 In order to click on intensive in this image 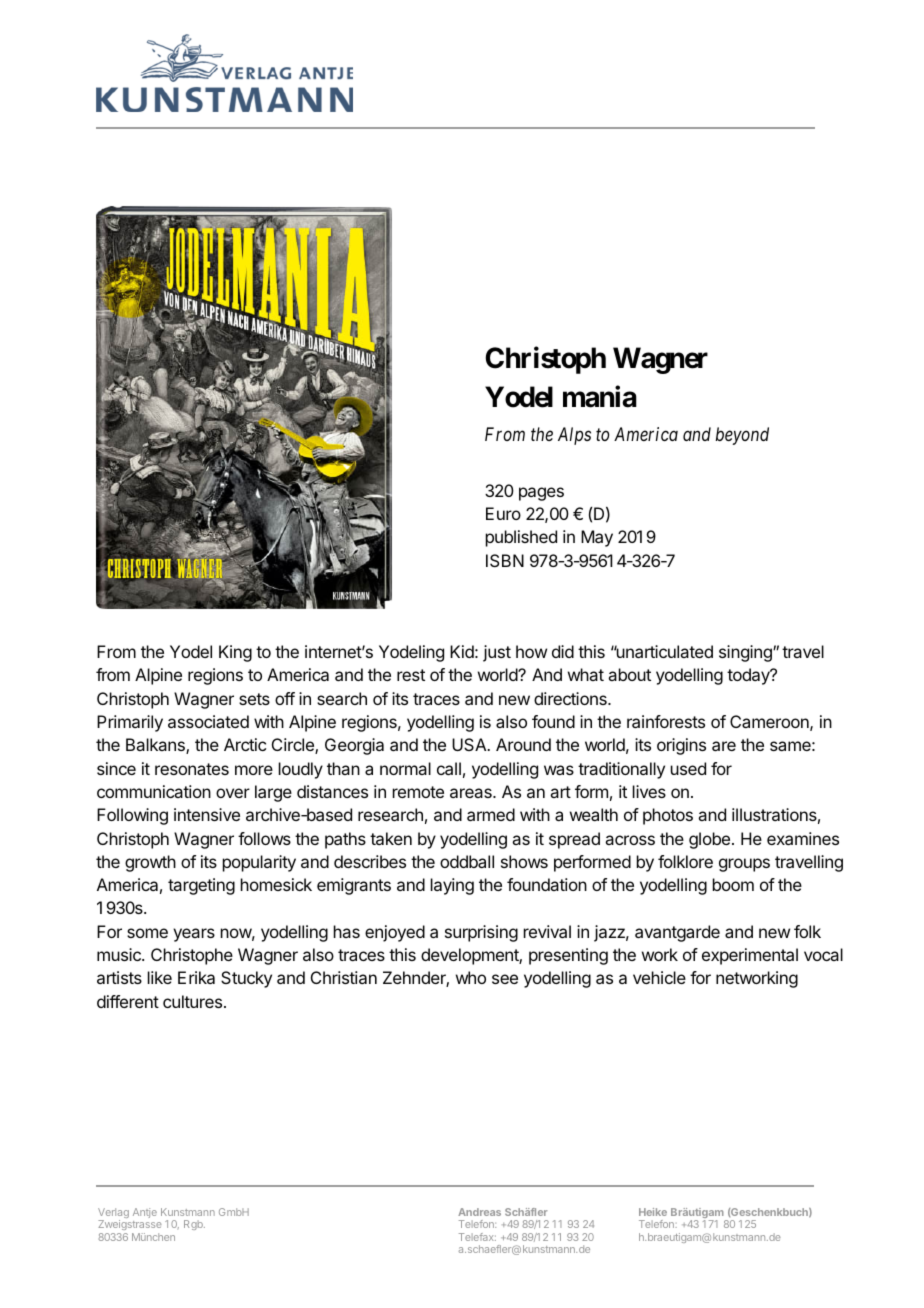, I will do `click(207, 814)`.
